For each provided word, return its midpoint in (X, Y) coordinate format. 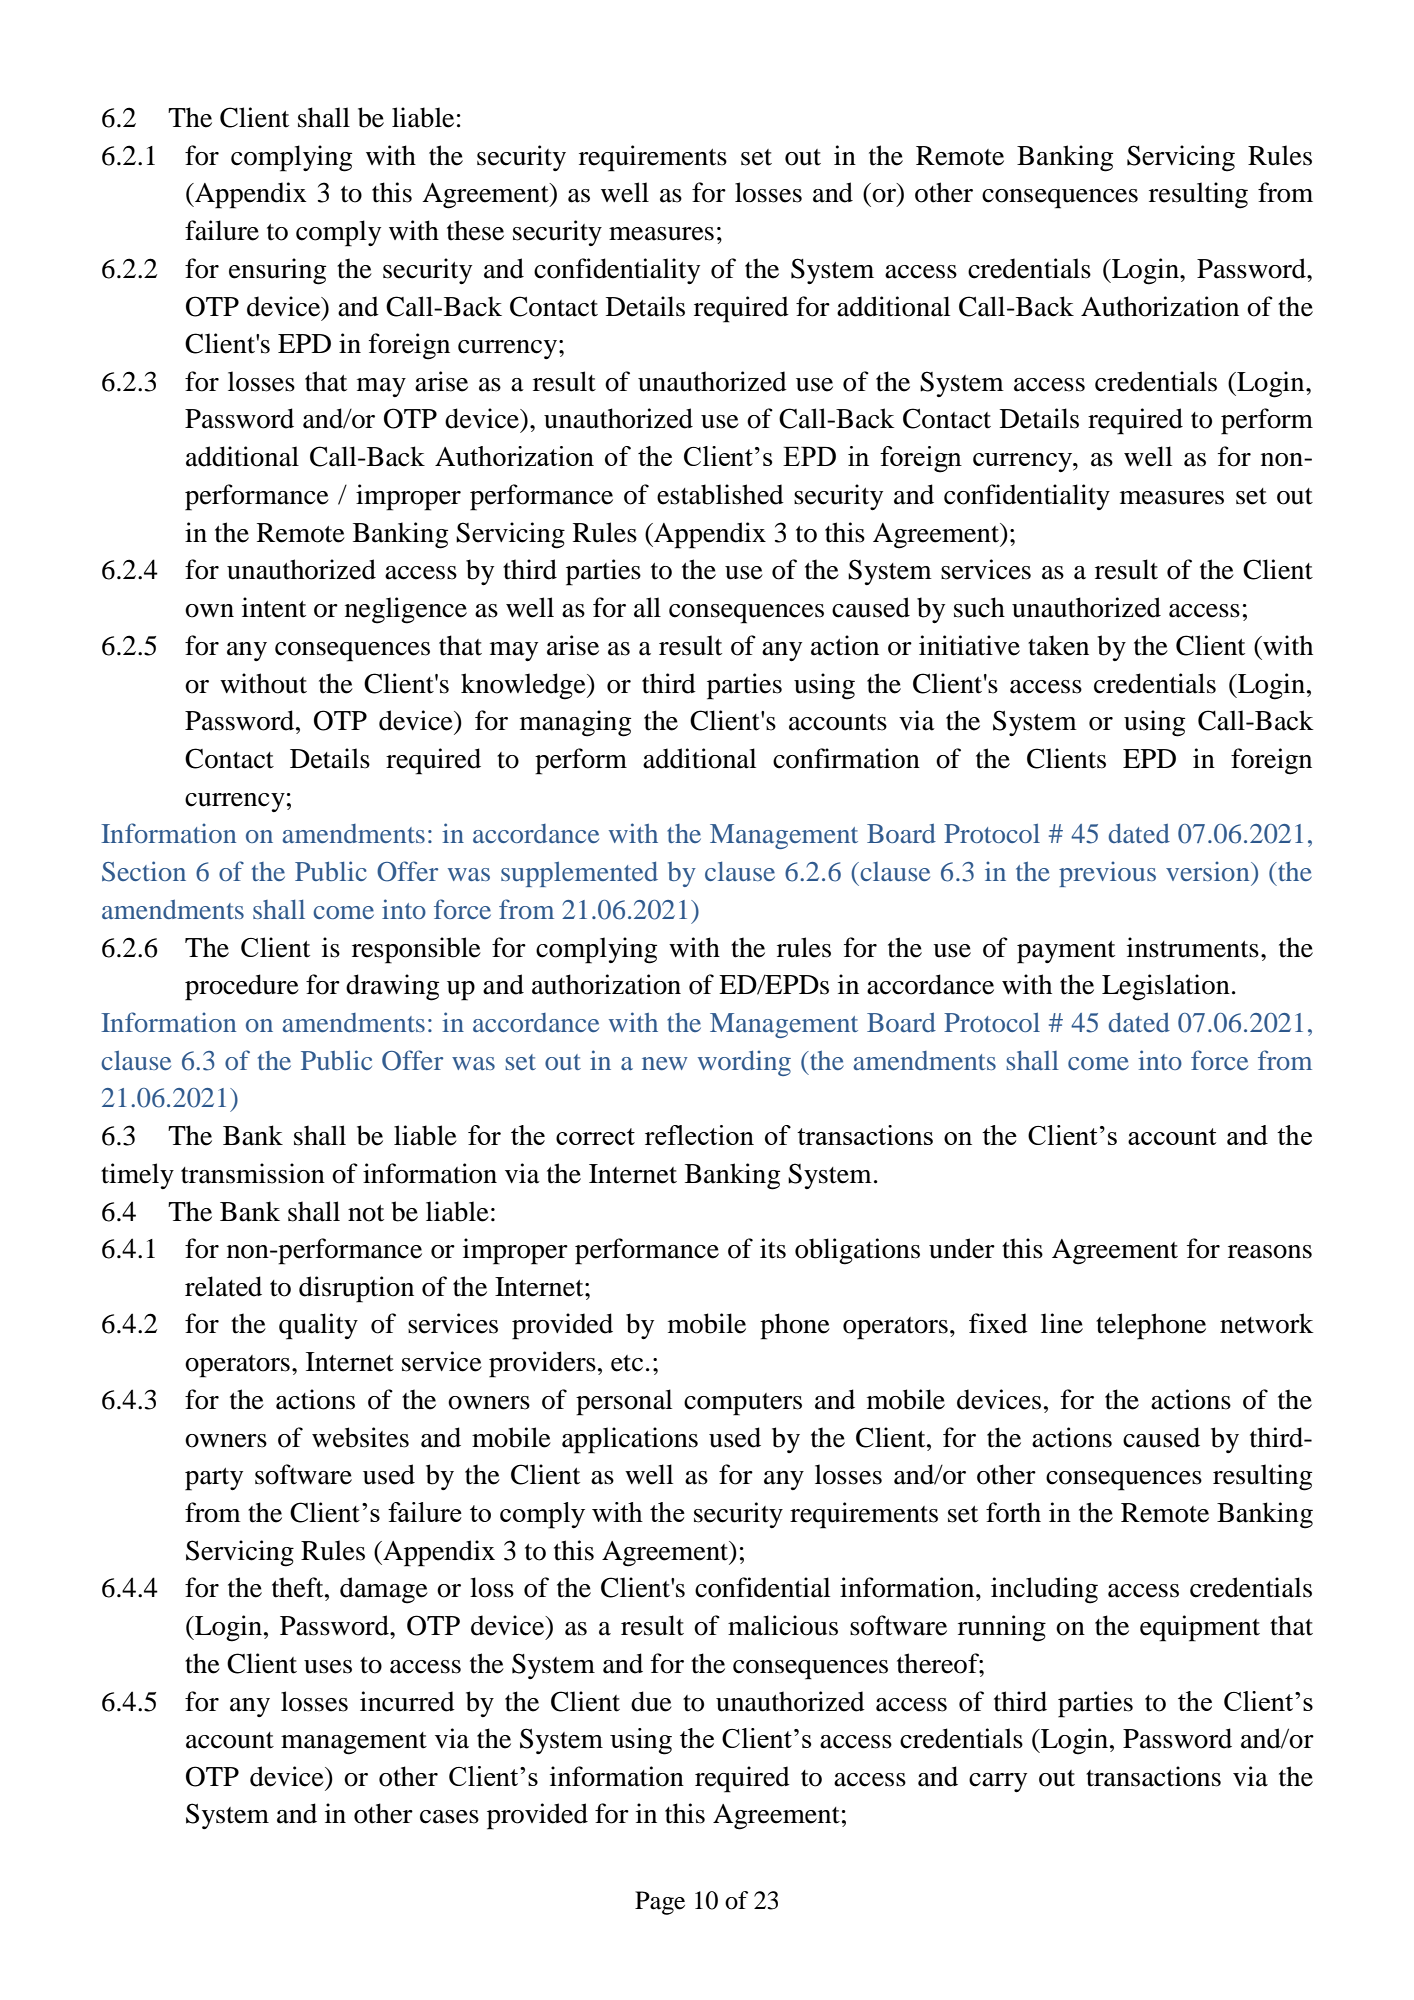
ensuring (277, 271)
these (475, 230)
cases (449, 1817)
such (979, 607)
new (665, 1063)
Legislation (1166, 987)
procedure (242, 987)
